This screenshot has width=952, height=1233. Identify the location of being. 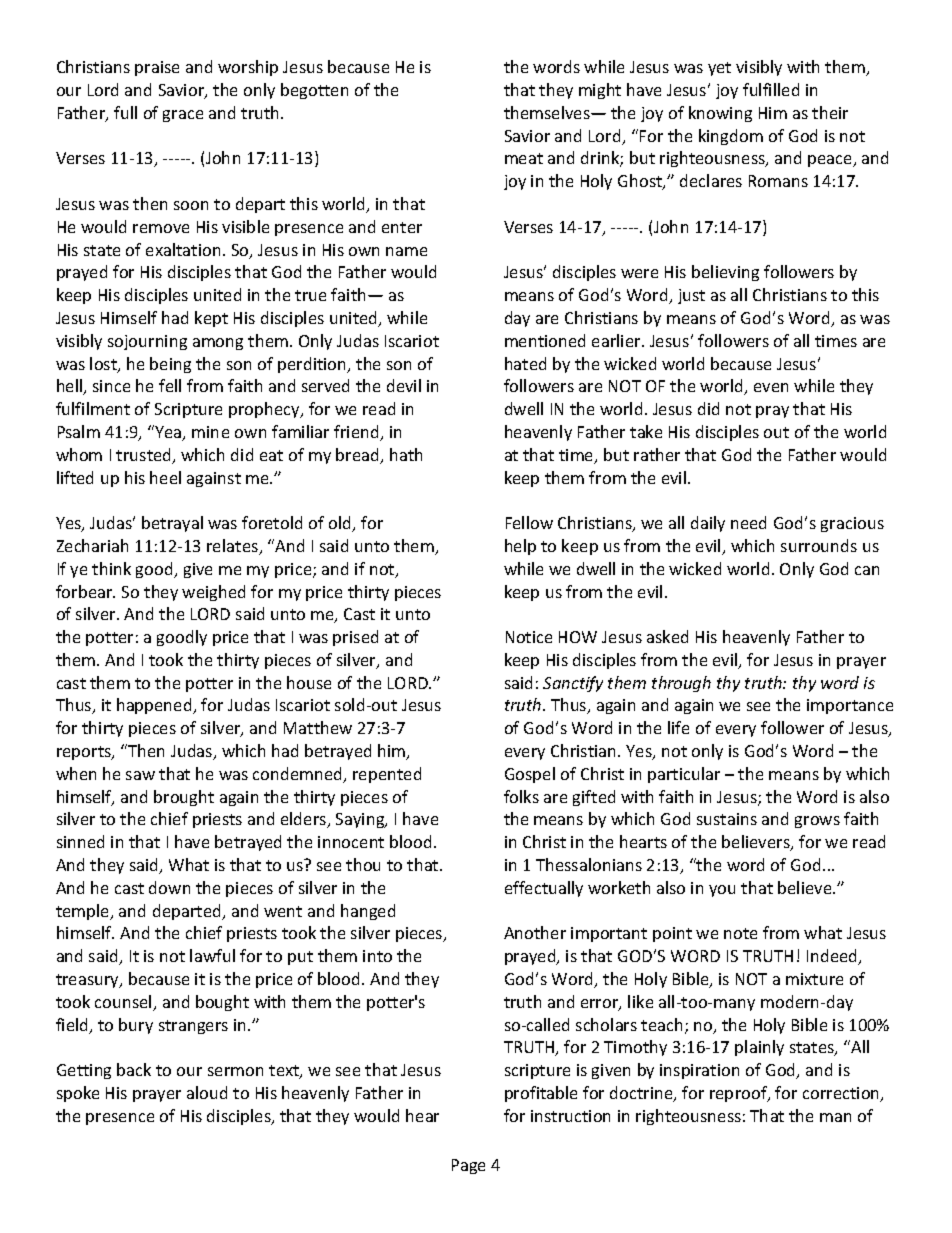
(170, 365).
